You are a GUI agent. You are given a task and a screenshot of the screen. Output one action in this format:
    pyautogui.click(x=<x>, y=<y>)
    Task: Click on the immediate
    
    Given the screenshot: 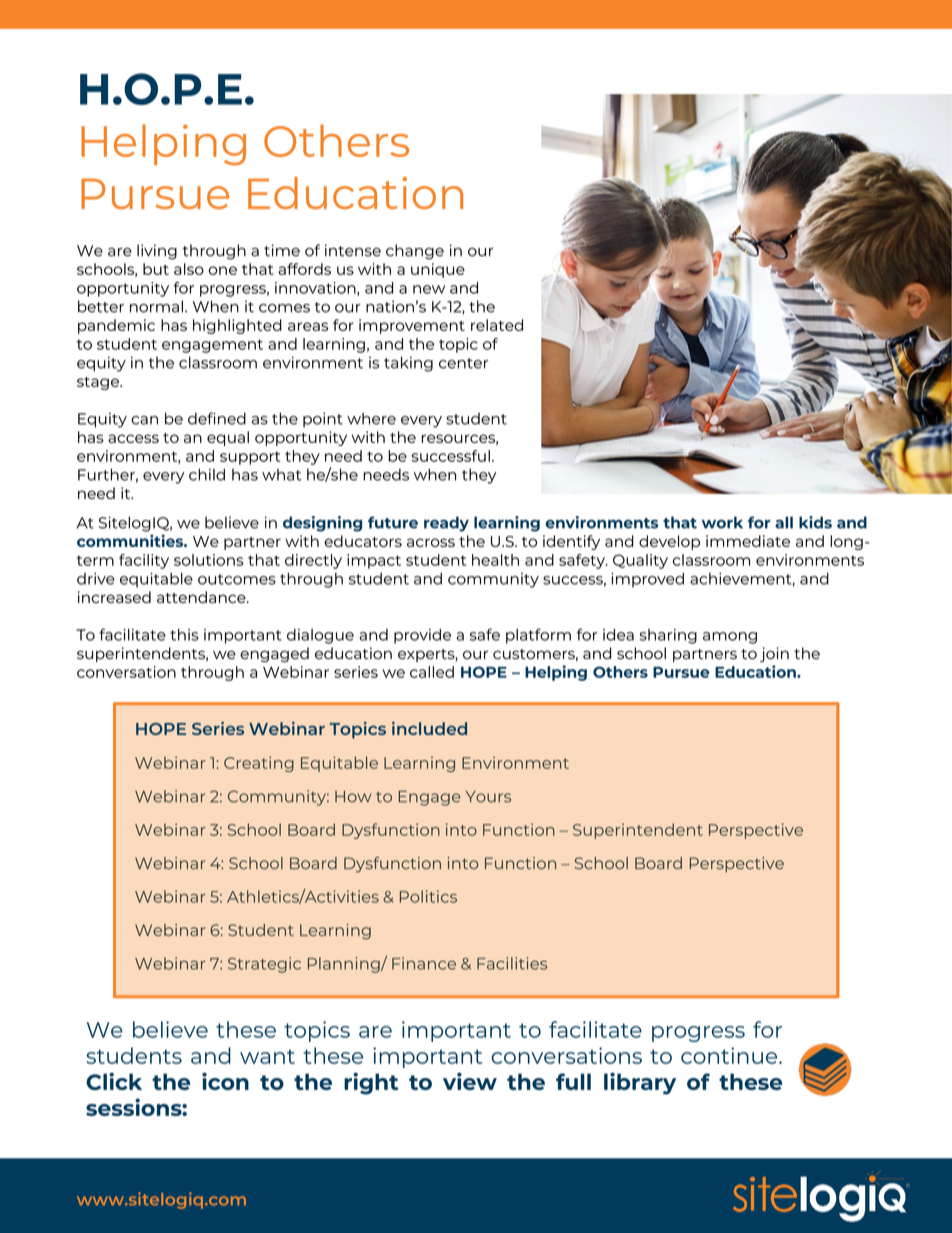 What is the action you would take?
    pyautogui.click(x=748, y=541)
